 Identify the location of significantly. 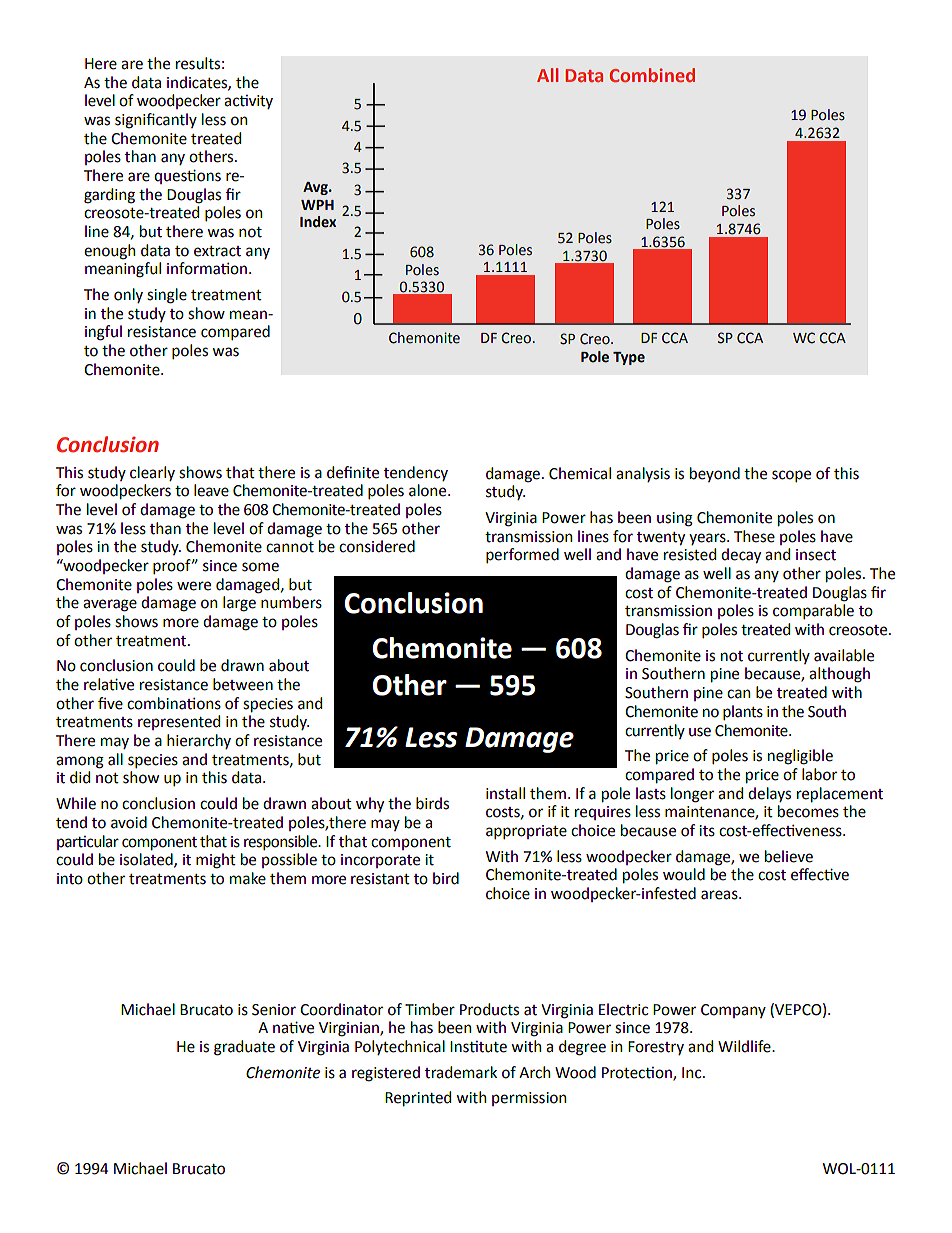
(156, 121).
